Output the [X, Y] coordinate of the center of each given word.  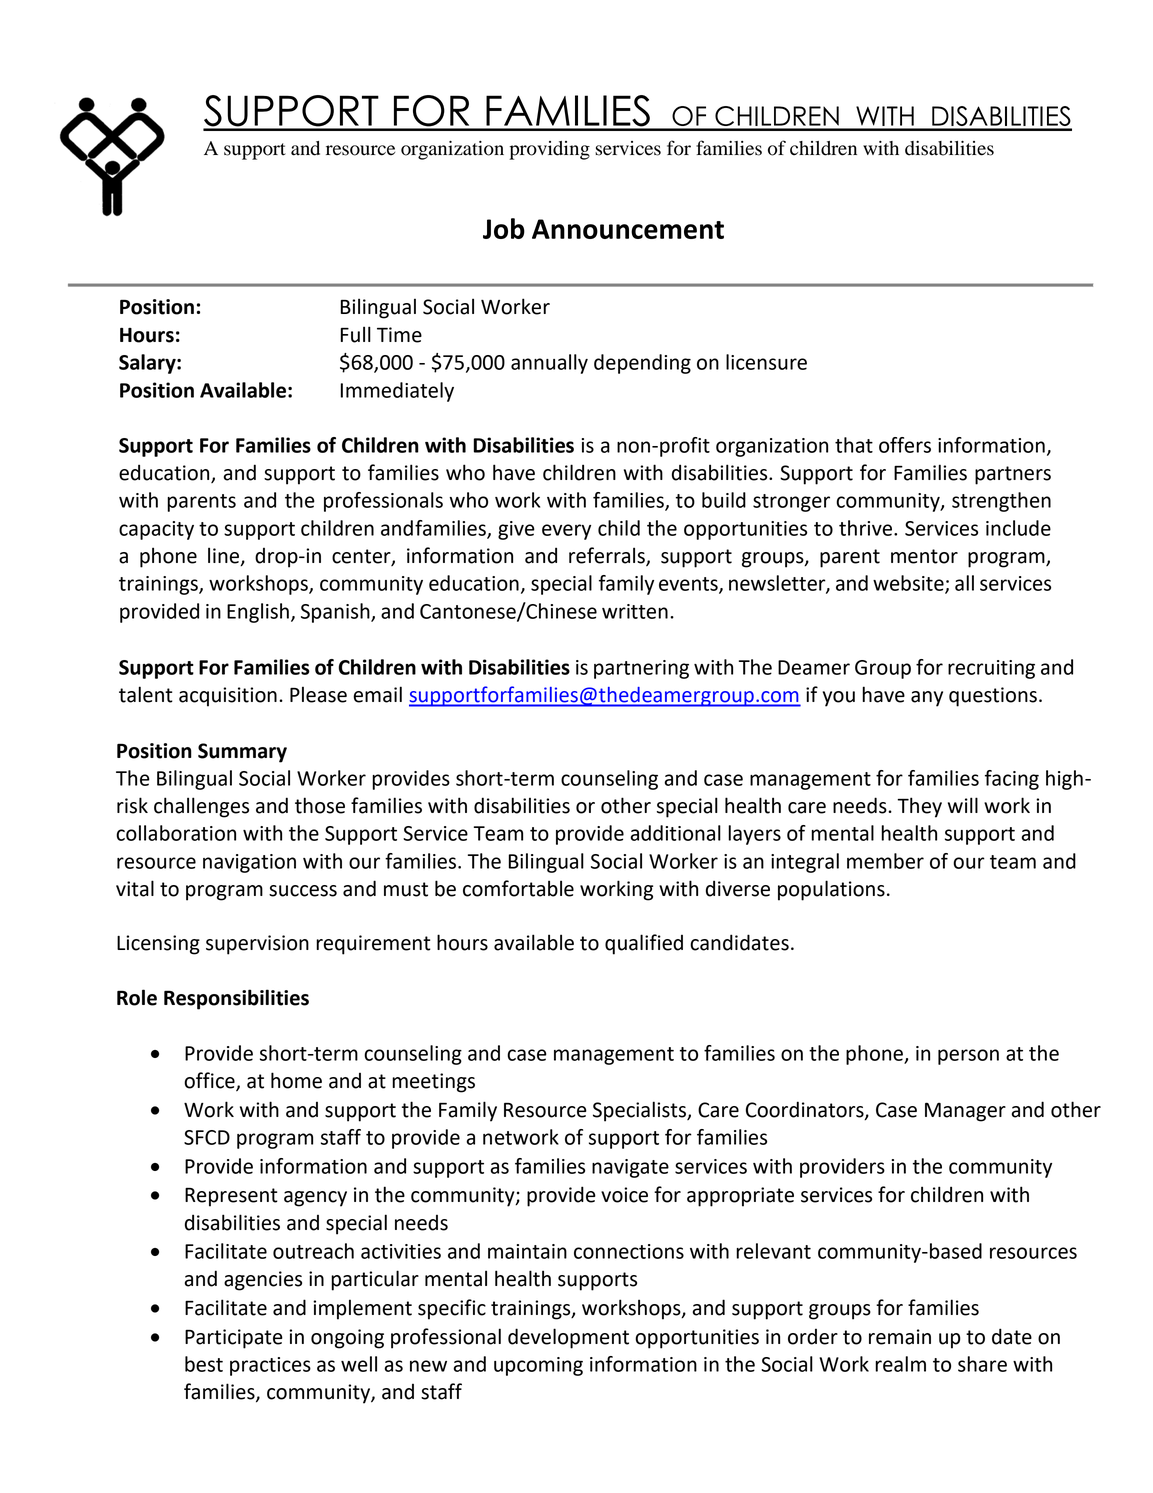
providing [549, 150]
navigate [630, 1168]
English [258, 613]
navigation [249, 863]
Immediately [397, 392]
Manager [965, 1112]
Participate [234, 1339]
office [210, 1081]
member [885, 861]
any [927, 699]
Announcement [628, 229]
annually [549, 364]
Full [356, 334]
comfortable [518, 888]
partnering [641, 669]
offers [905, 445]
